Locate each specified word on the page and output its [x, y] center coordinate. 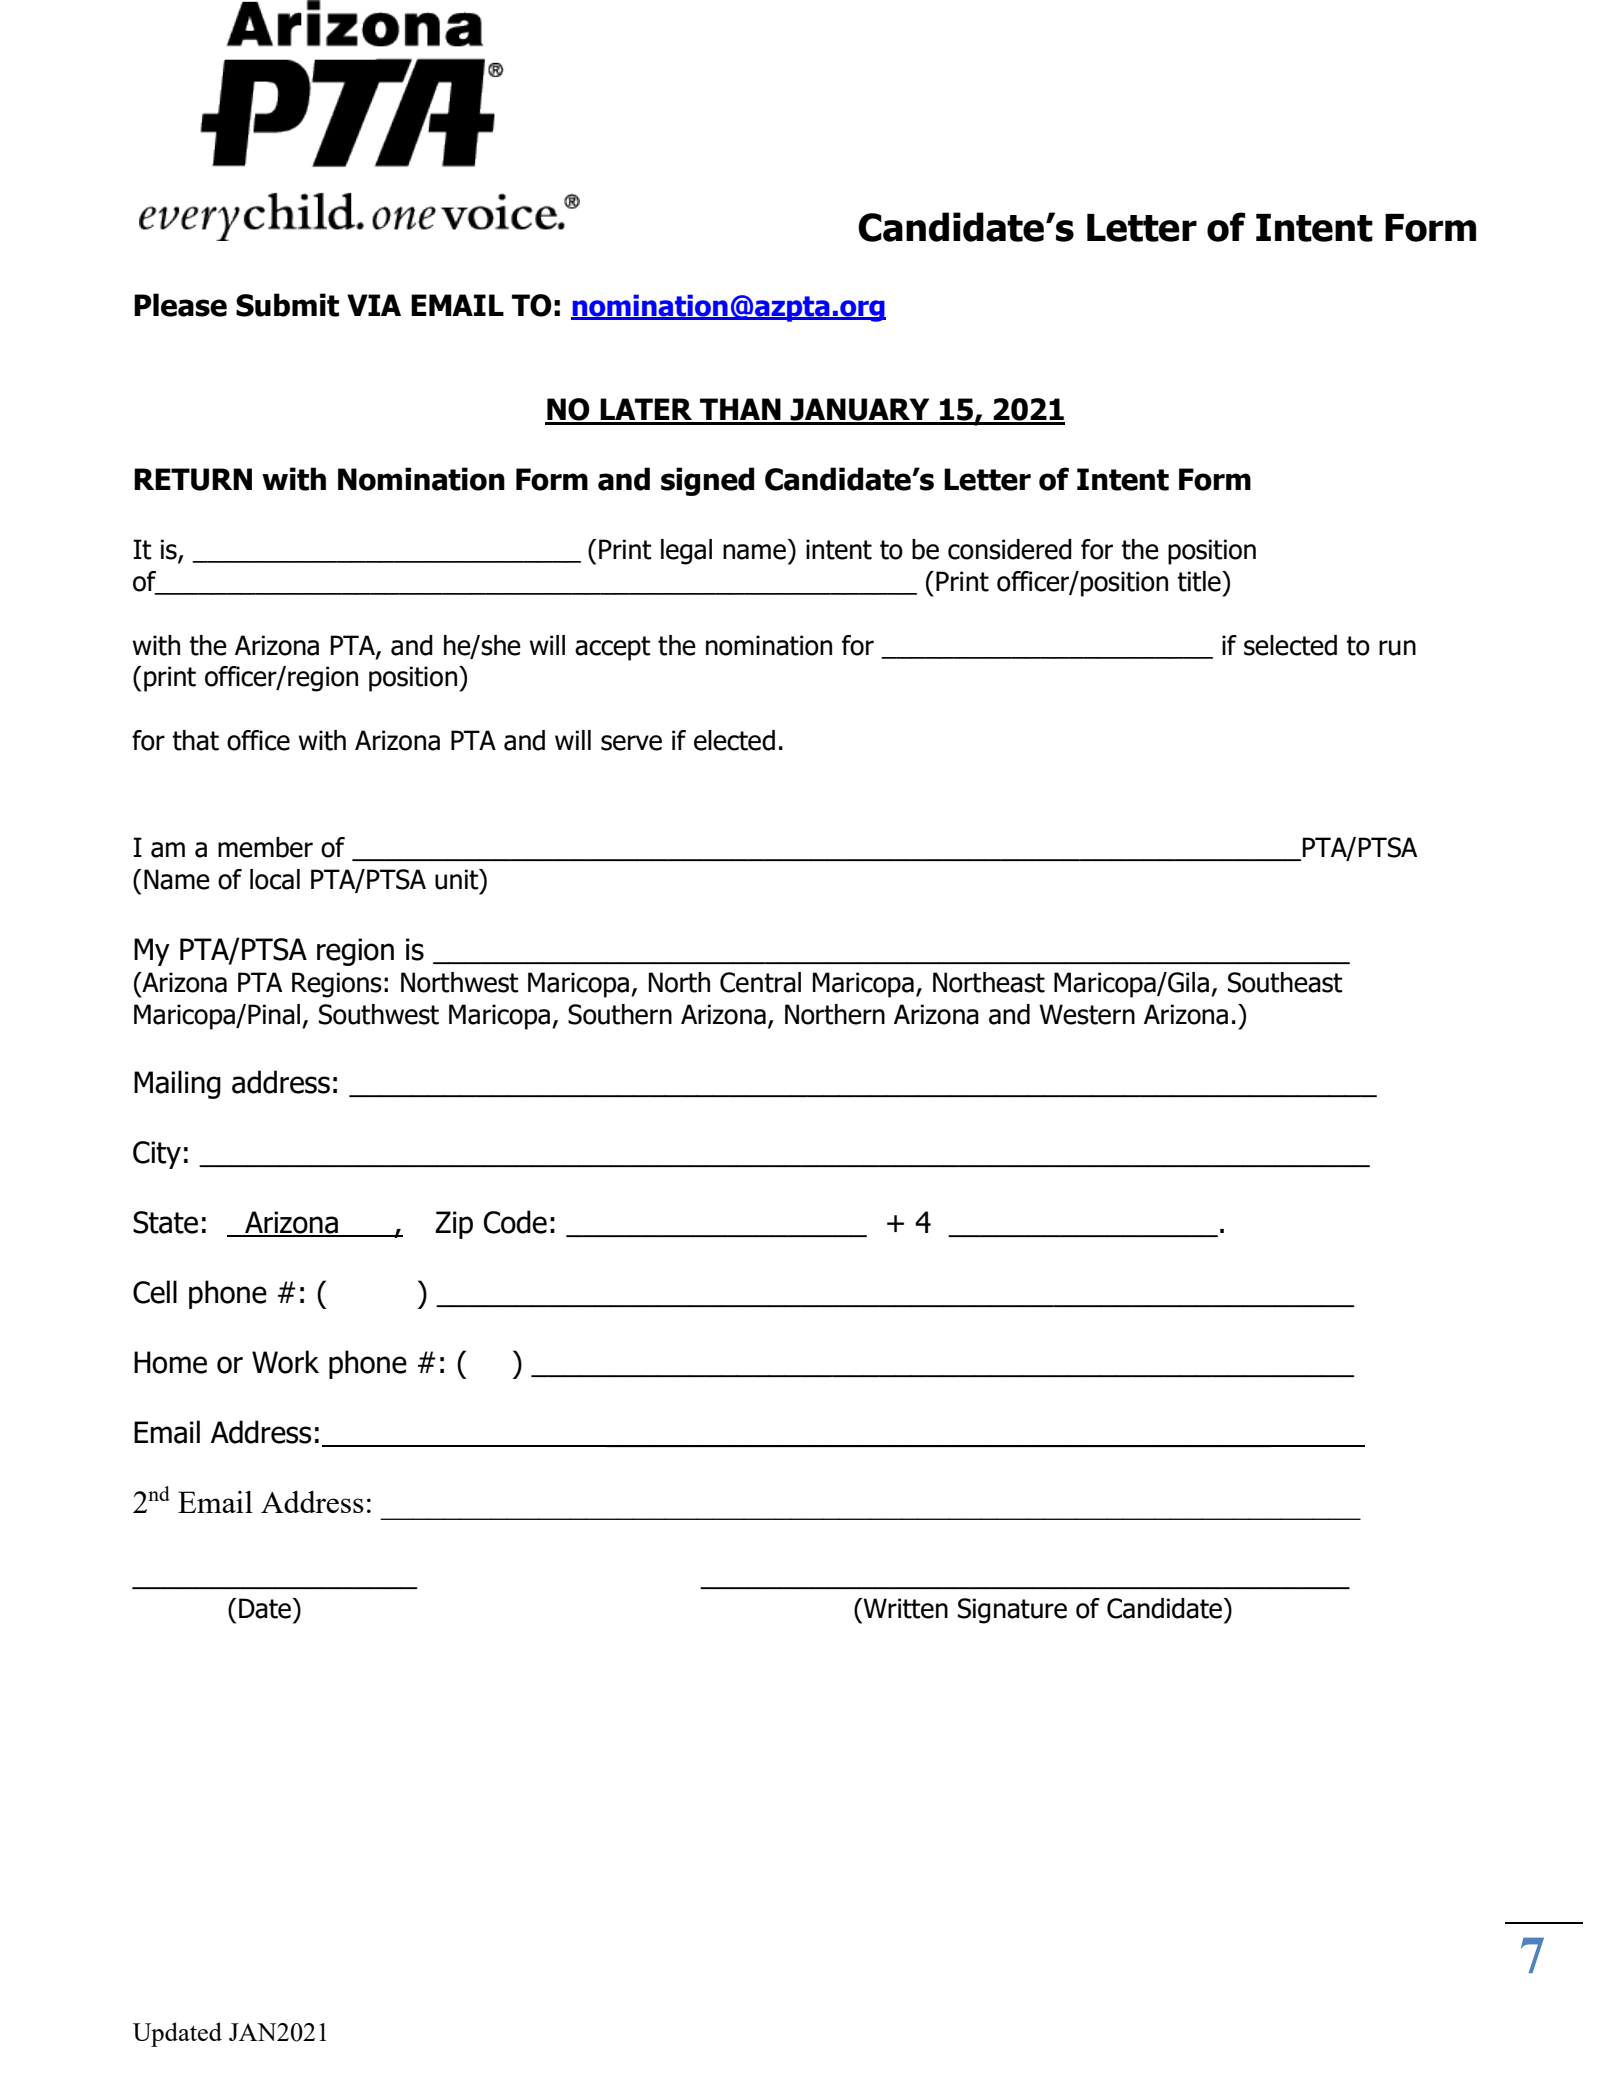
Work [285, 1362]
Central [760, 982]
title [1200, 581]
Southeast [1285, 982]
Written [904, 1608]
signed [707, 481]
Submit [287, 305]
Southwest [379, 1014]
